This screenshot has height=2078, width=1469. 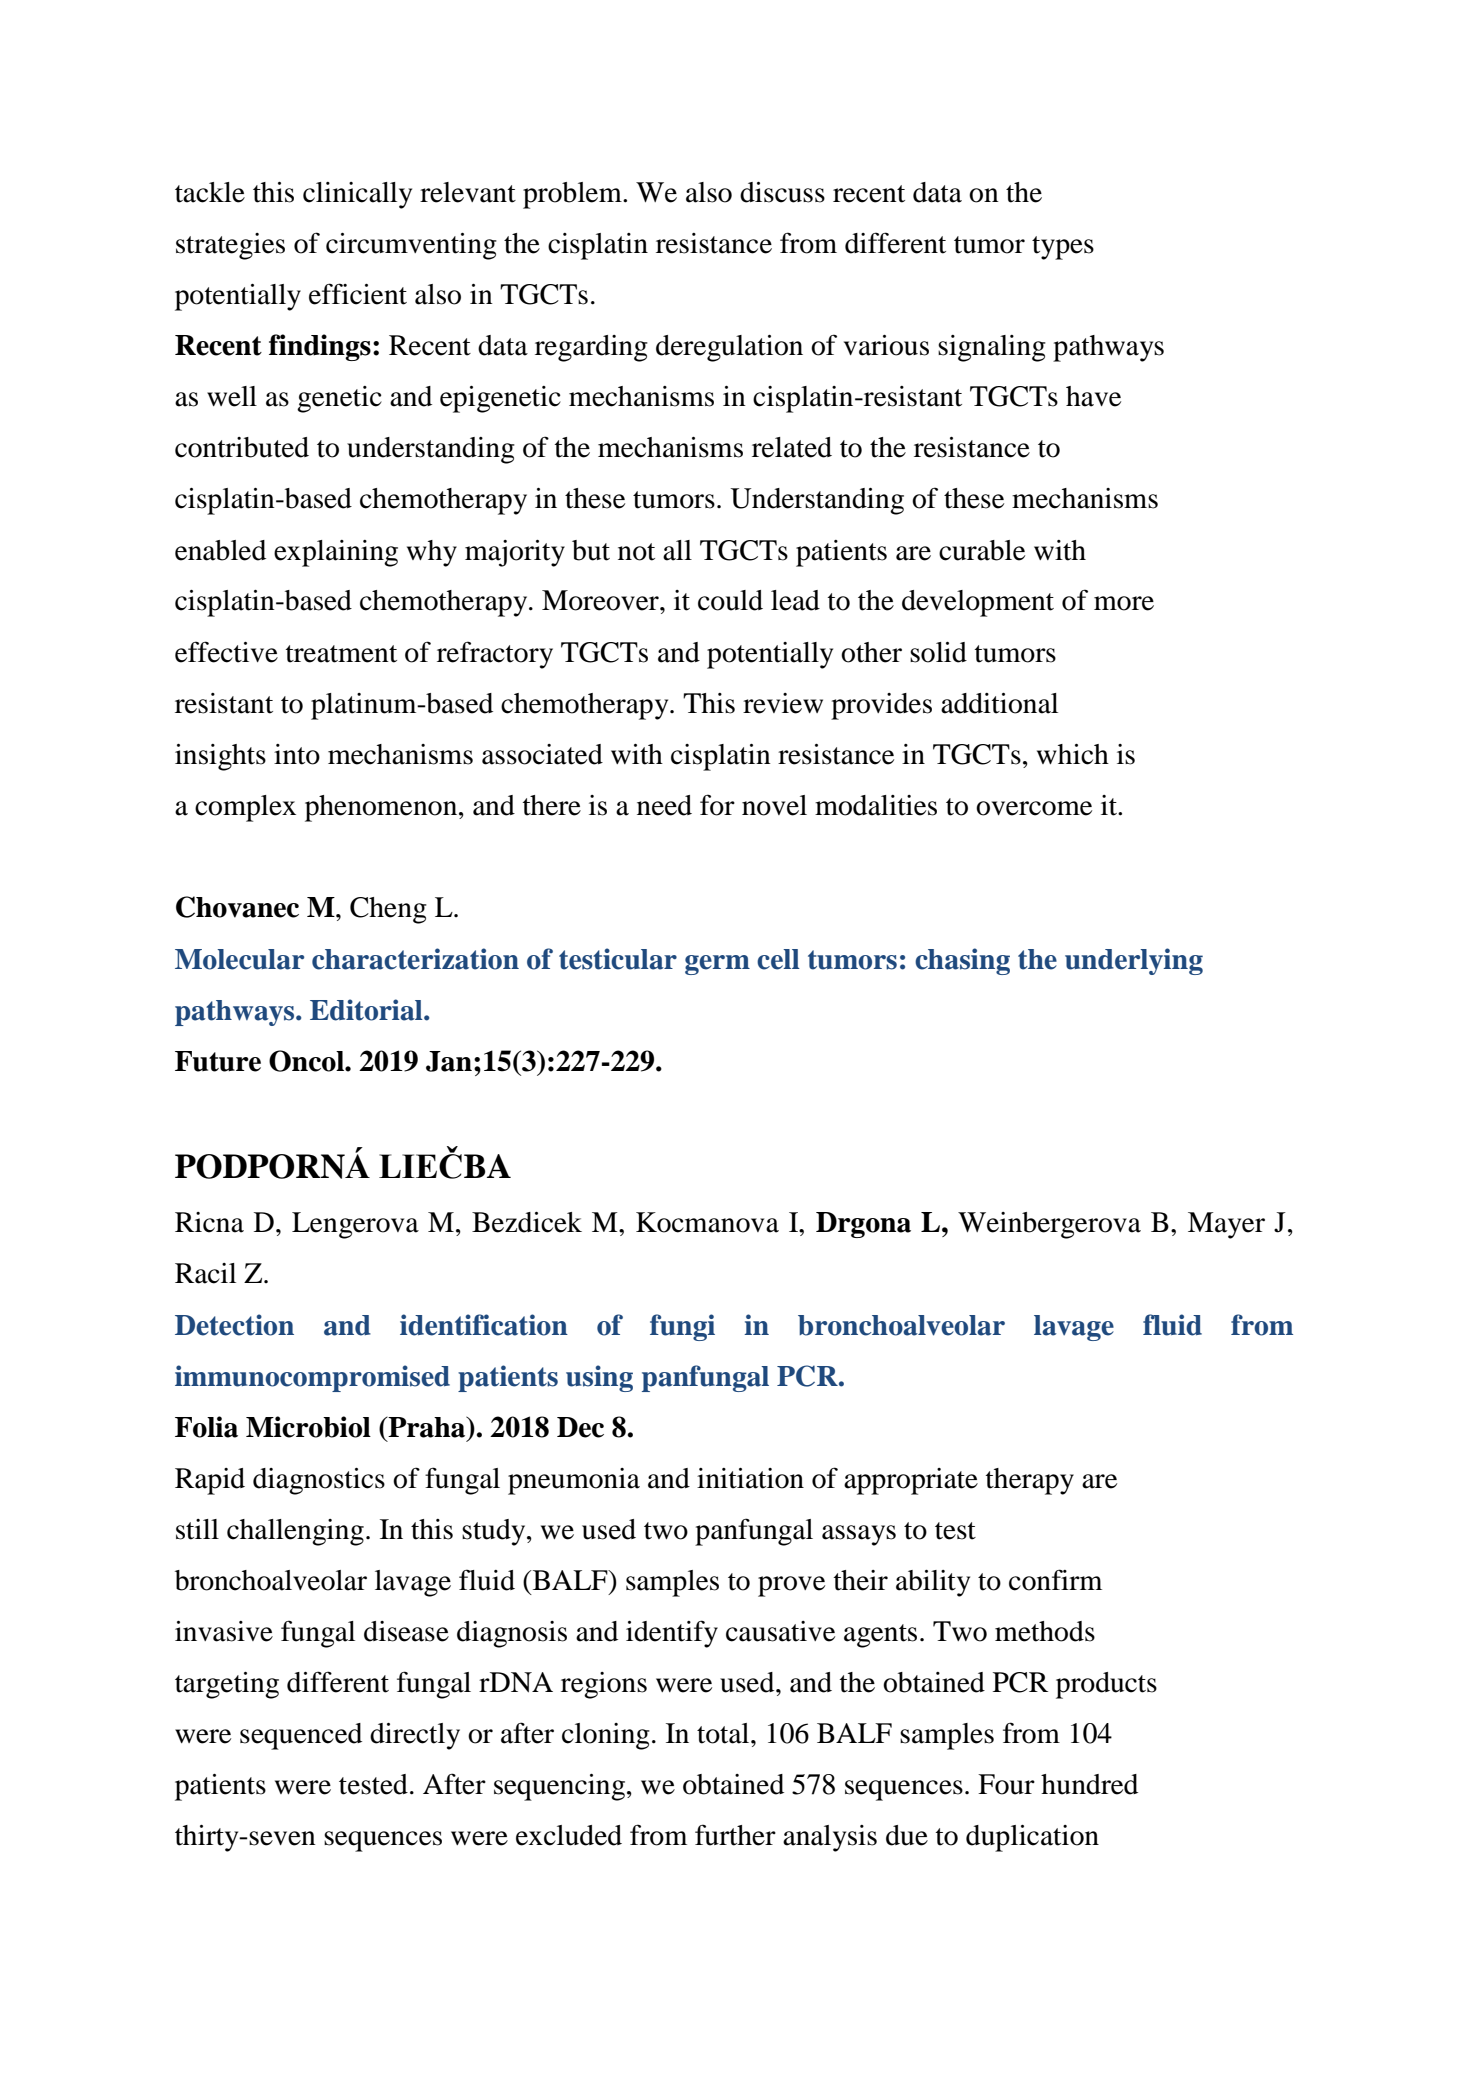 What do you see at coordinates (357, 195) in the screenshot?
I see `clinically` at bounding box center [357, 195].
